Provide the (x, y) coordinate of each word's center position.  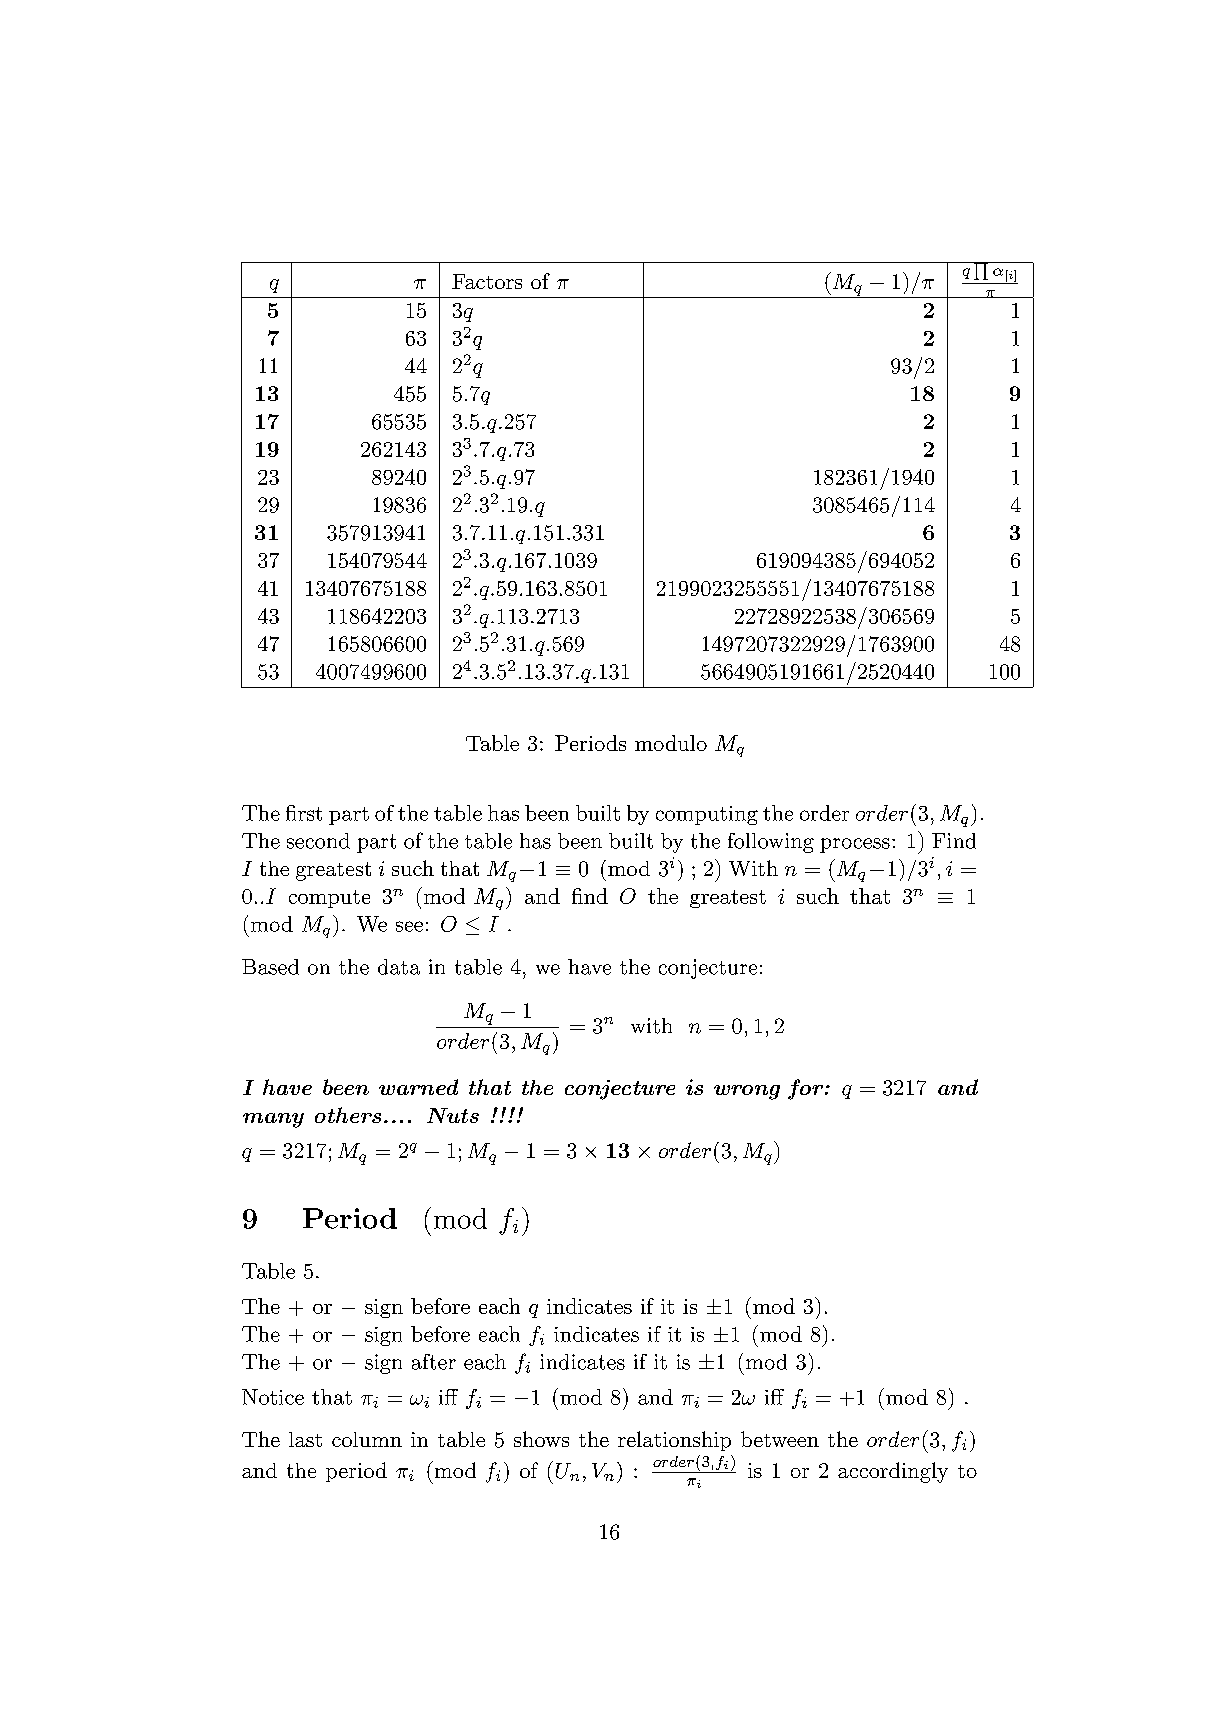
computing (707, 815)
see (409, 926)
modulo (671, 743)
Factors (487, 281)
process (855, 845)
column (367, 1439)
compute (329, 899)
